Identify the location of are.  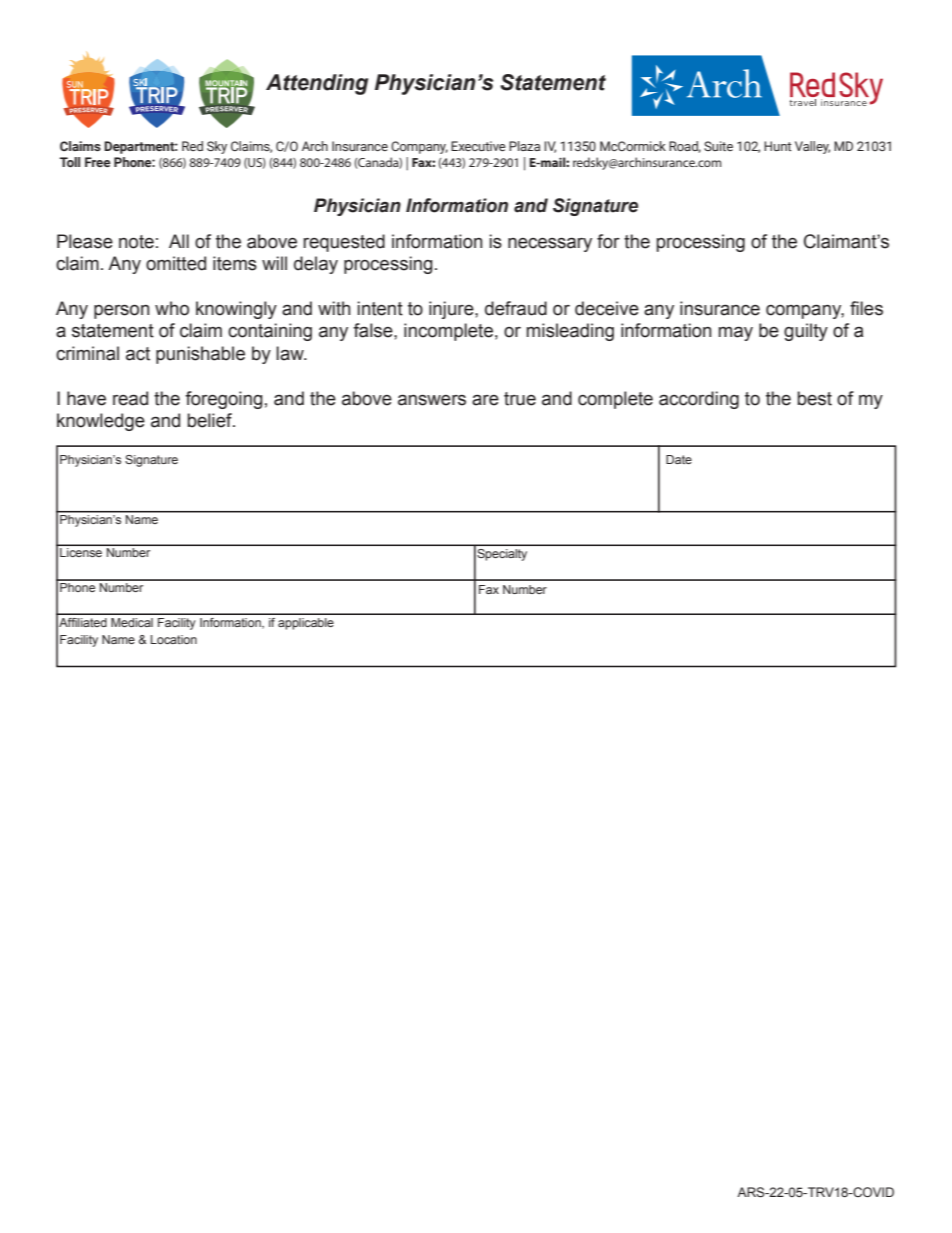
(485, 400).
